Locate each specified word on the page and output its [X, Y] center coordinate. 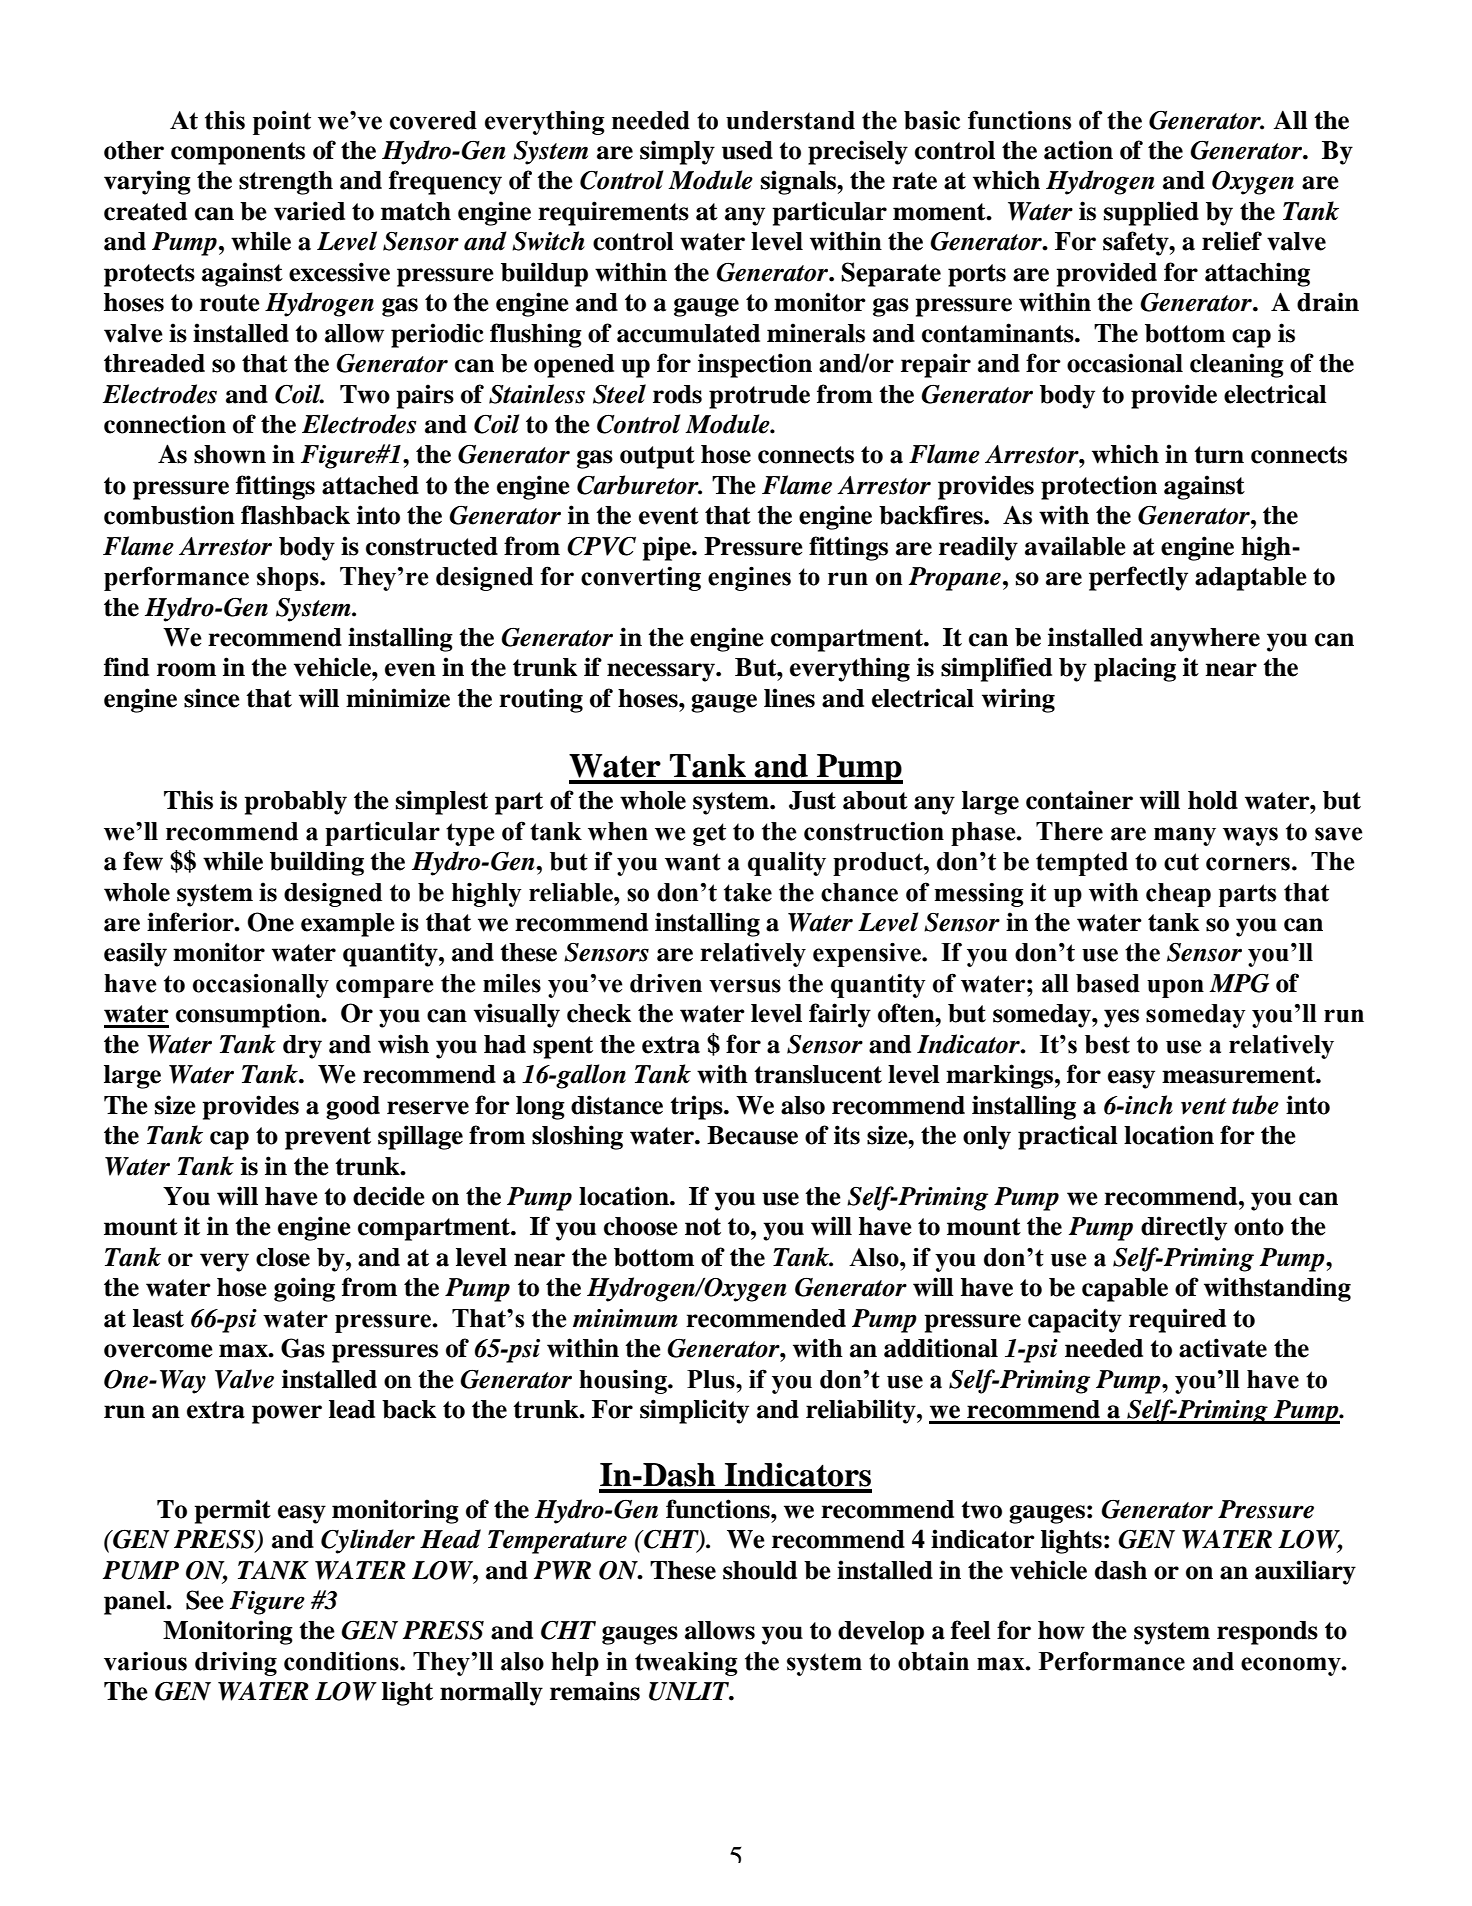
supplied [1151, 213]
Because [752, 1135]
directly [1184, 1228]
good [353, 1108]
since [212, 698]
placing [1135, 669]
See [205, 1600]
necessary [662, 672]
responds [1267, 1633]
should [760, 1570]
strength [286, 183]
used [747, 150]
